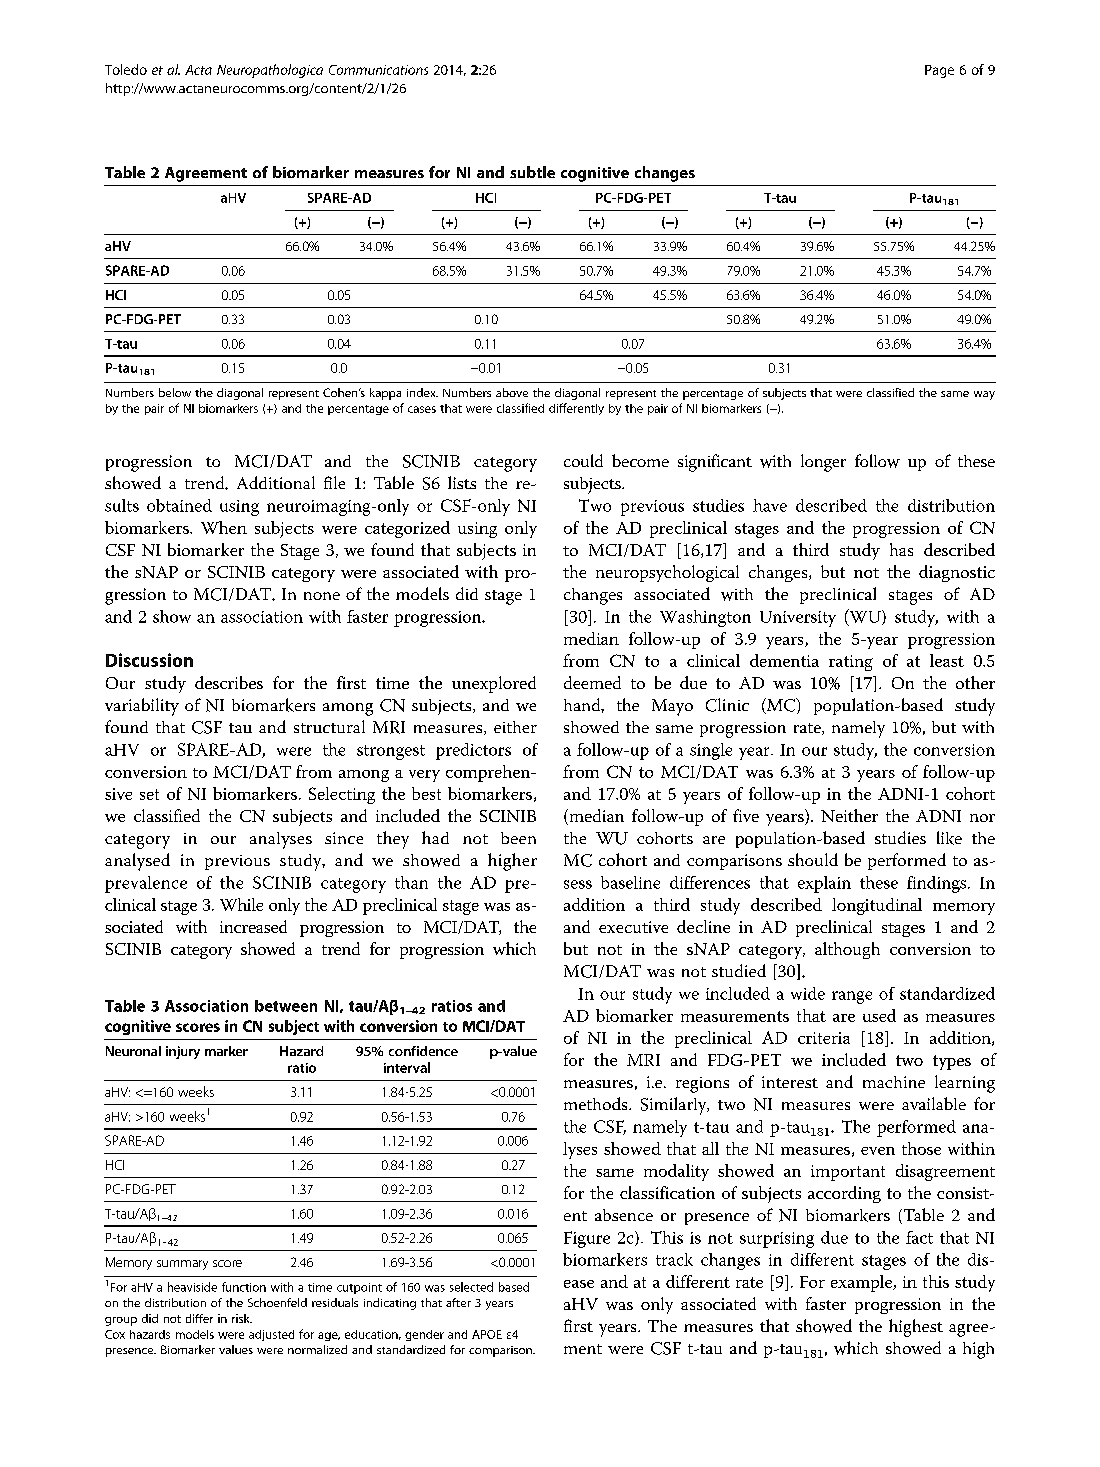  I want to click on Toledo, so click(126, 69).
